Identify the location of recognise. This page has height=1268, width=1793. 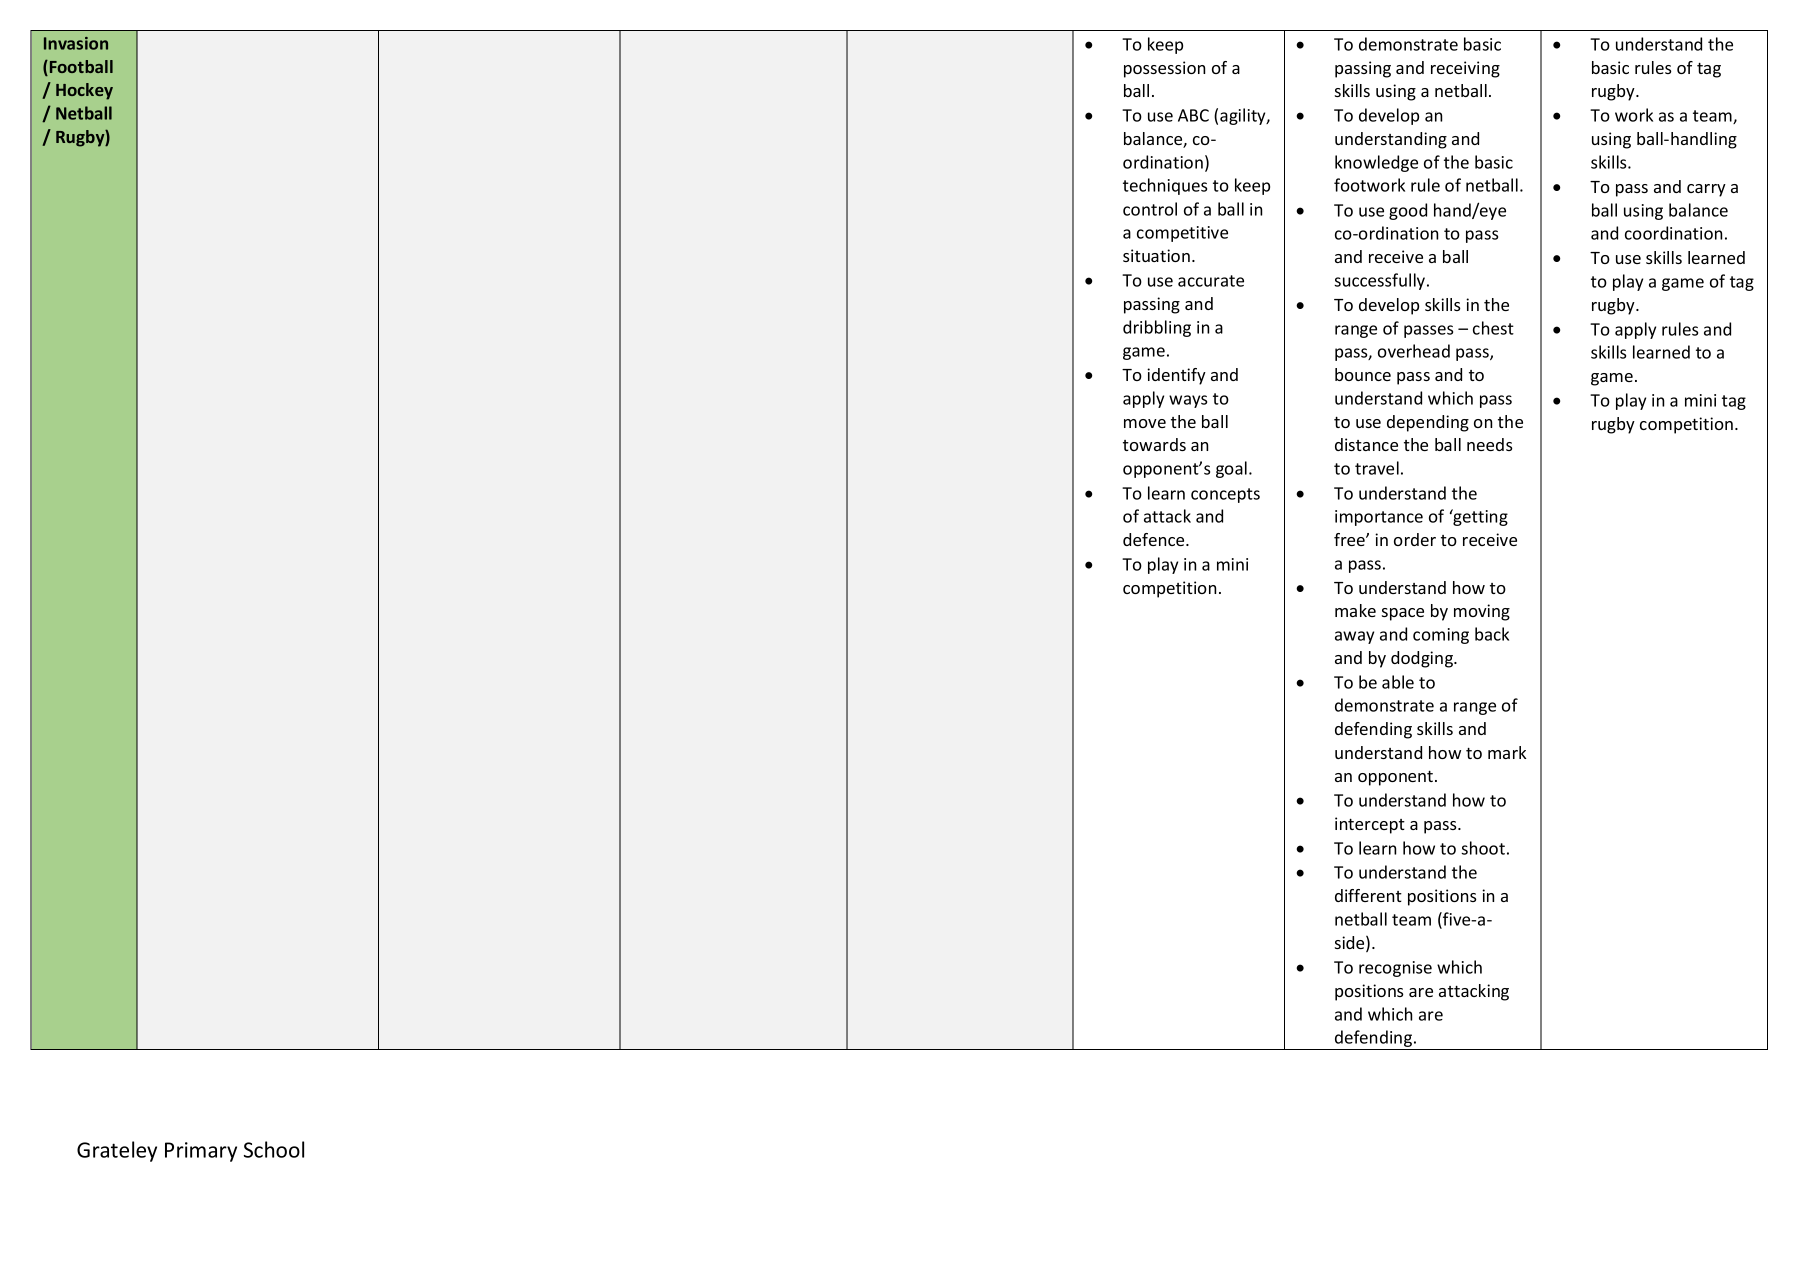
(1395, 969).
